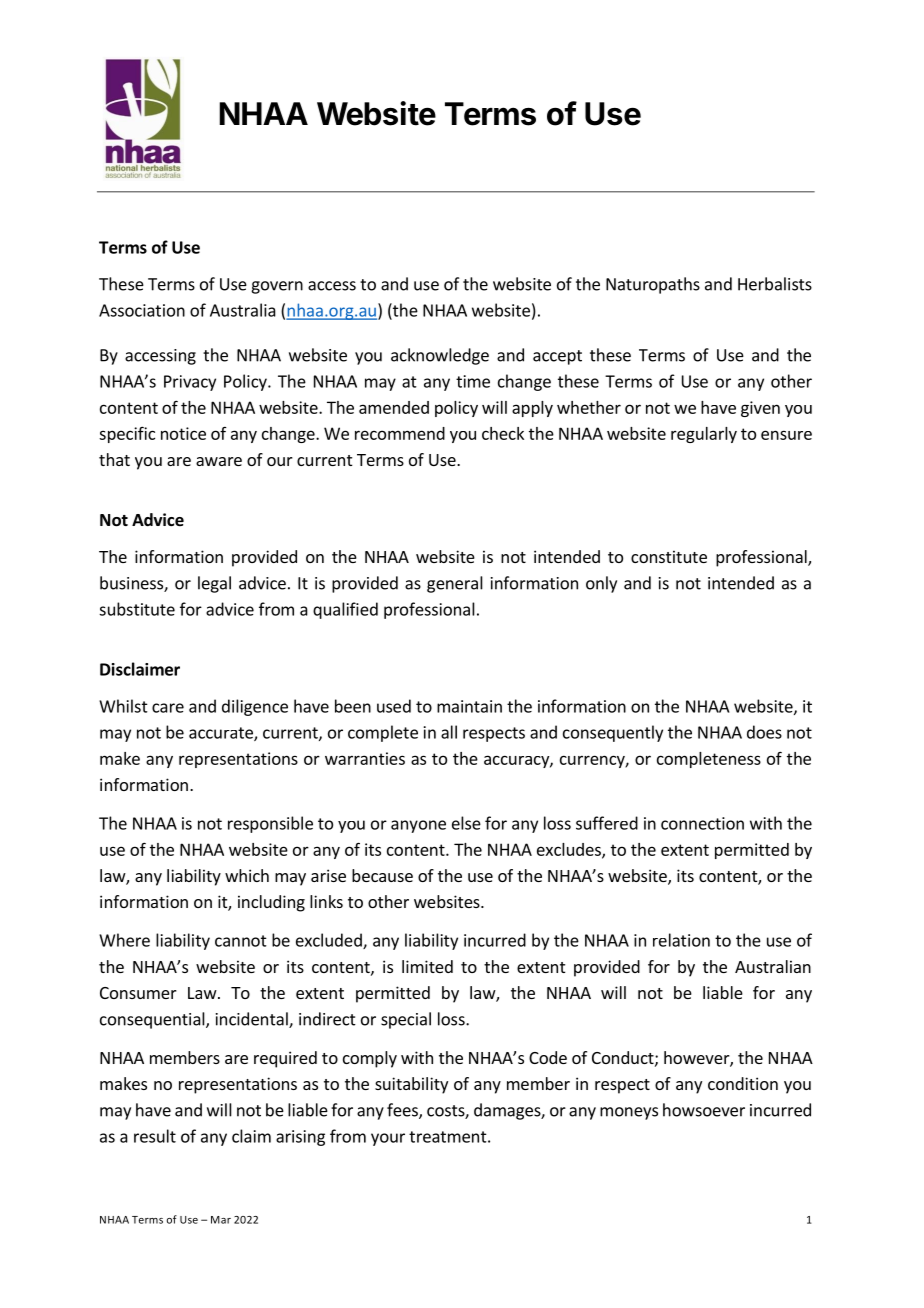 This screenshot has height=1308, width=924. I want to click on accurate, so click(222, 734).
